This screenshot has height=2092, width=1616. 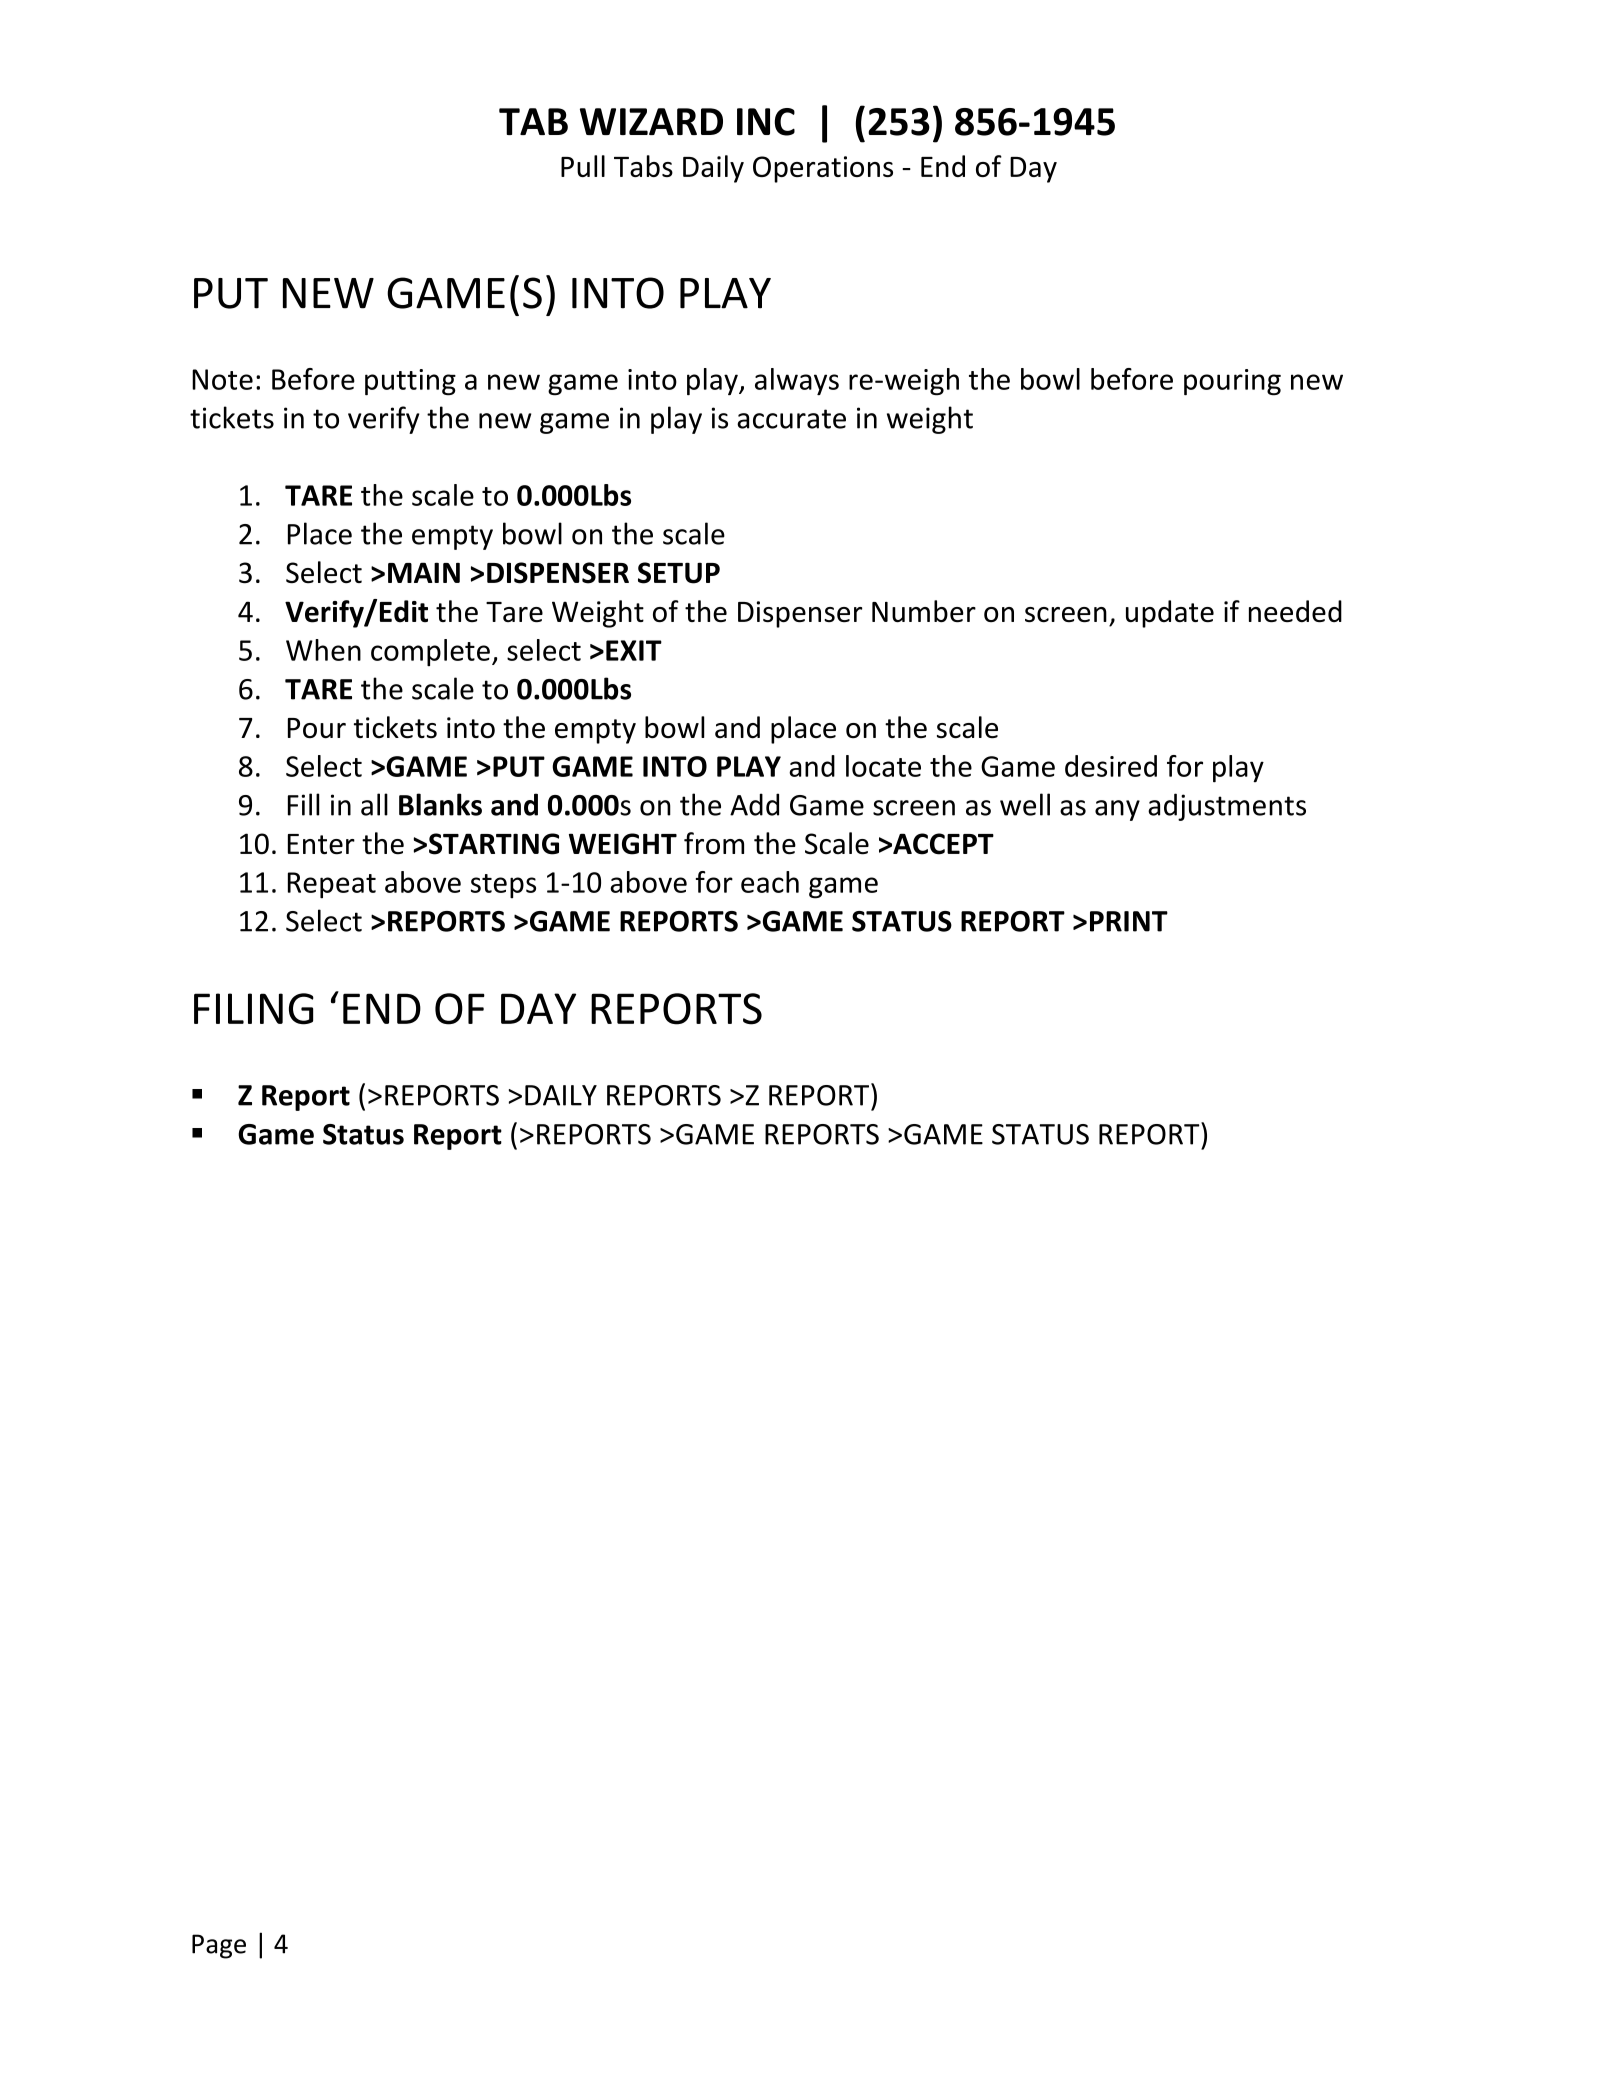 What do you see at coordinates (1129, 921) in the screenshot?
I see `PRINT` at bounding box center [1129, 921].
